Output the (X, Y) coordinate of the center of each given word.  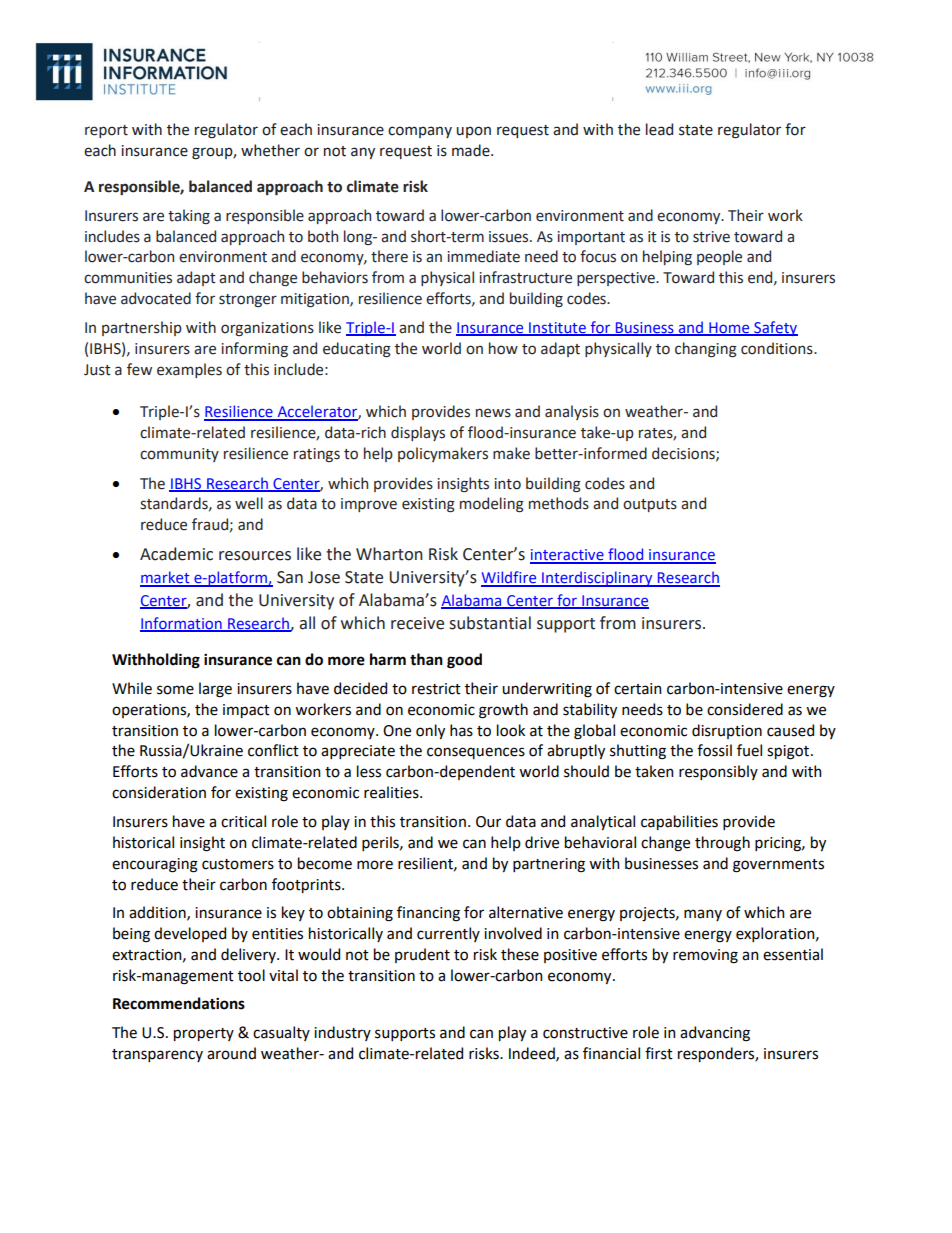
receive (417, 623)
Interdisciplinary (597, 579)
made (472, 150)
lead (659, 129)
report (106, 131)
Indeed (533, 1054)
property (204, 1034)
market (166, 578)
